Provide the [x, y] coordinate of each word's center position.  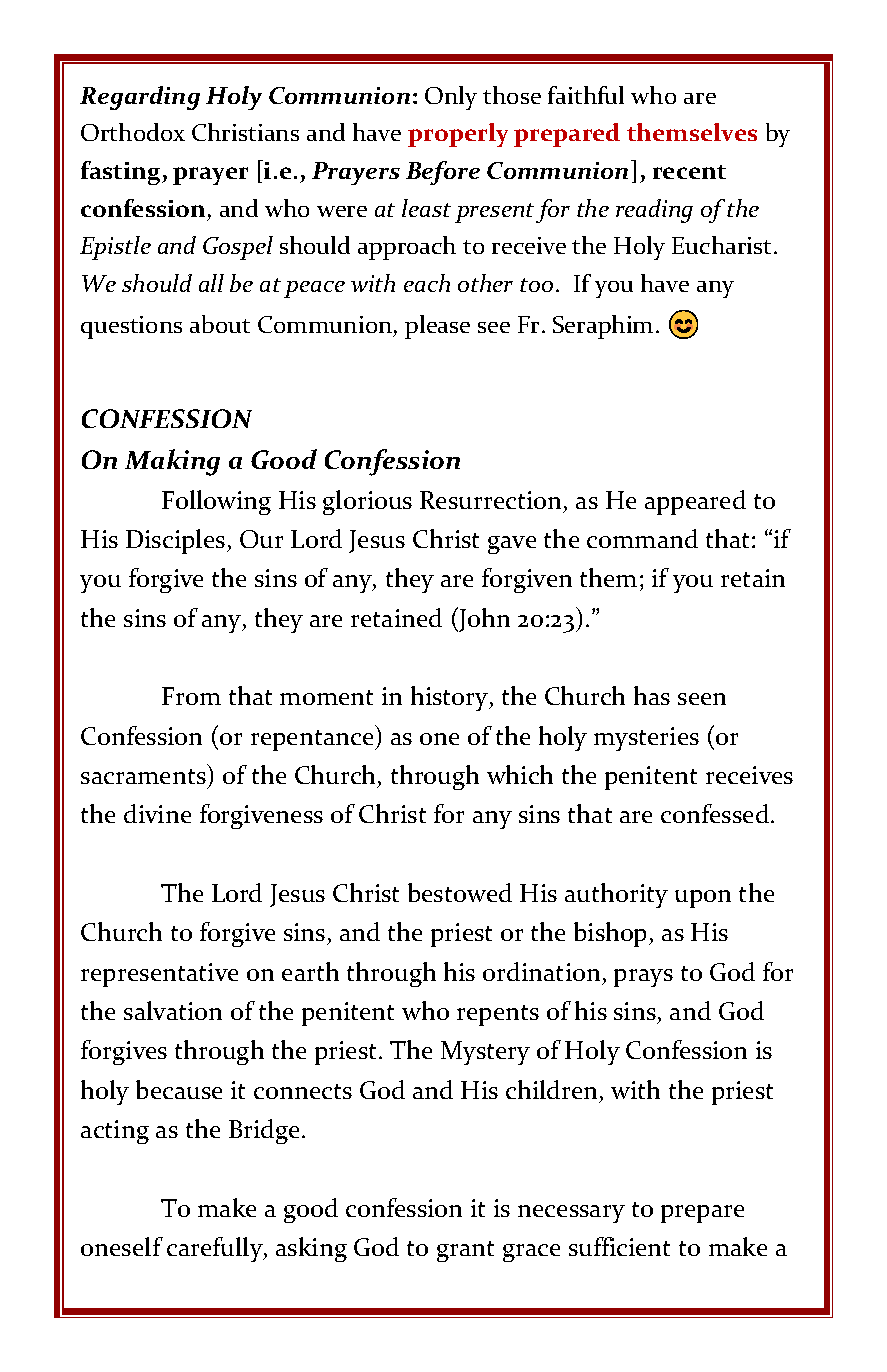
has [652, 695]
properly [458, 135]
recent [689, 172]
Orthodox [133, 132]
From [191, 696]
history [451, 698]
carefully [216, 1249]
